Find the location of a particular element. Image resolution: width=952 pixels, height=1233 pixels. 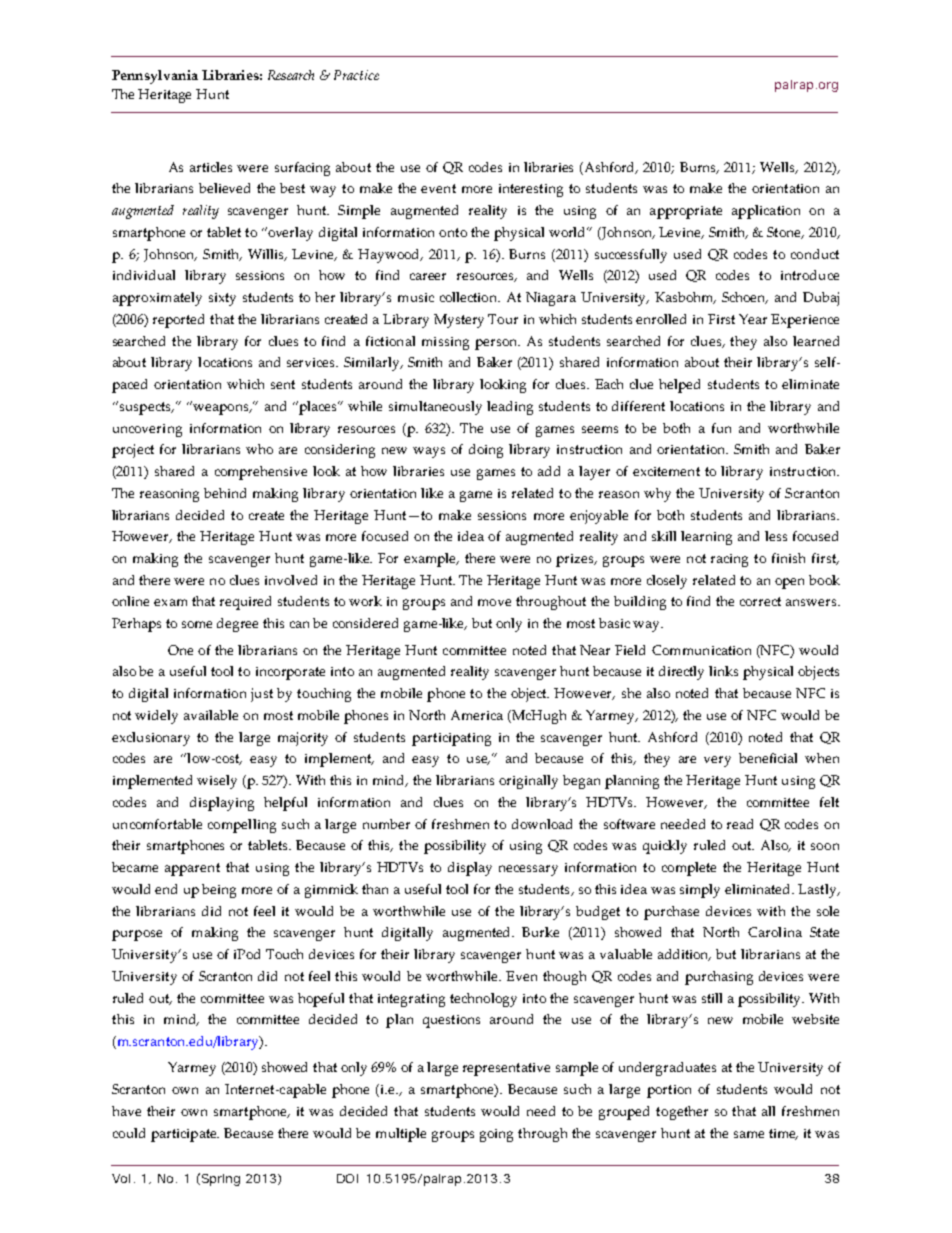

same is located at coordinates (749, 1134).
